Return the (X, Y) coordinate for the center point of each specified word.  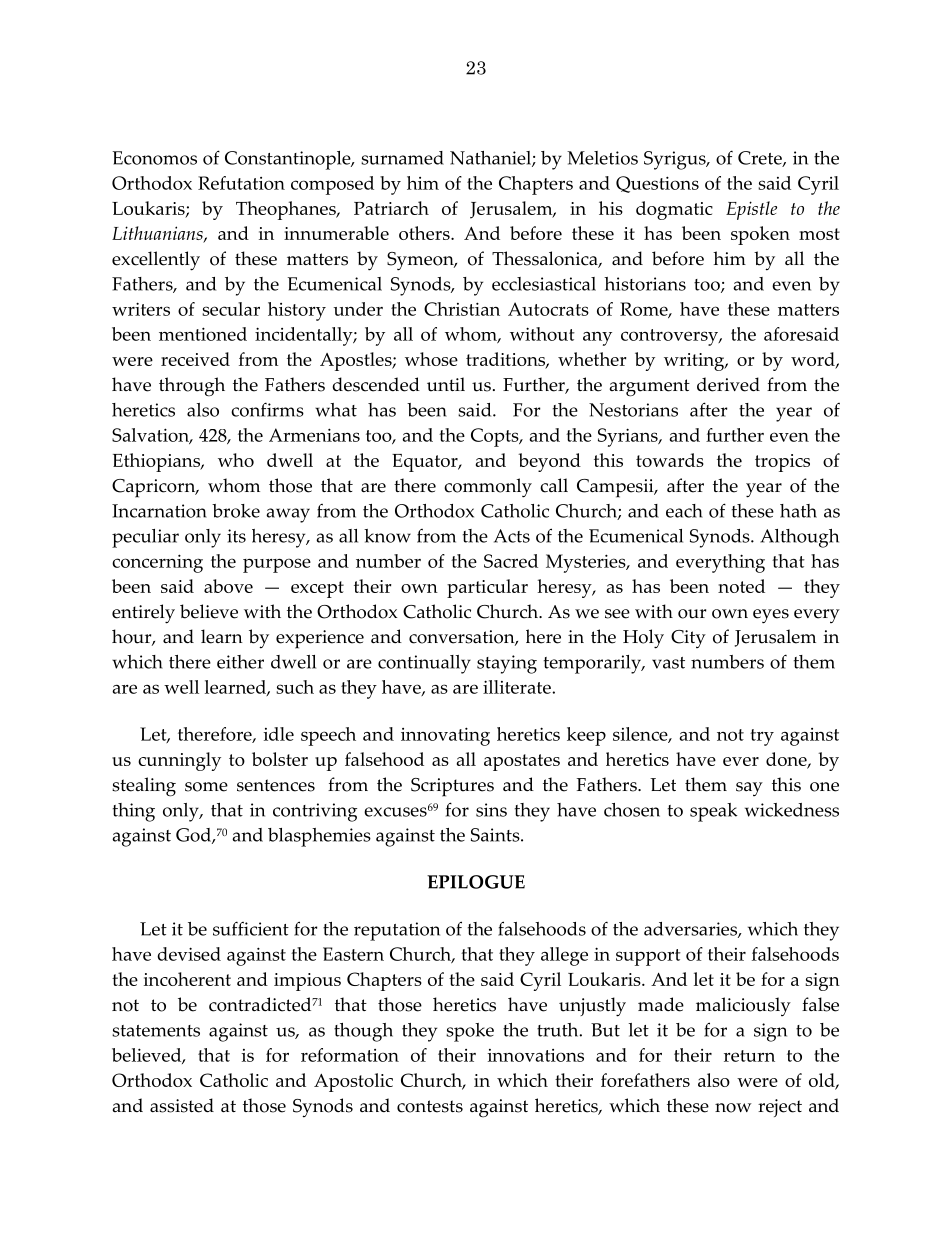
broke (236, 511)
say (749, 789)
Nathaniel (491, 159)
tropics (782, 463)
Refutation (241, 183)
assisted (182, 1105)
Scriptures (452, 787)
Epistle (751, 210)
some (206, 787)
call (554, 485)
